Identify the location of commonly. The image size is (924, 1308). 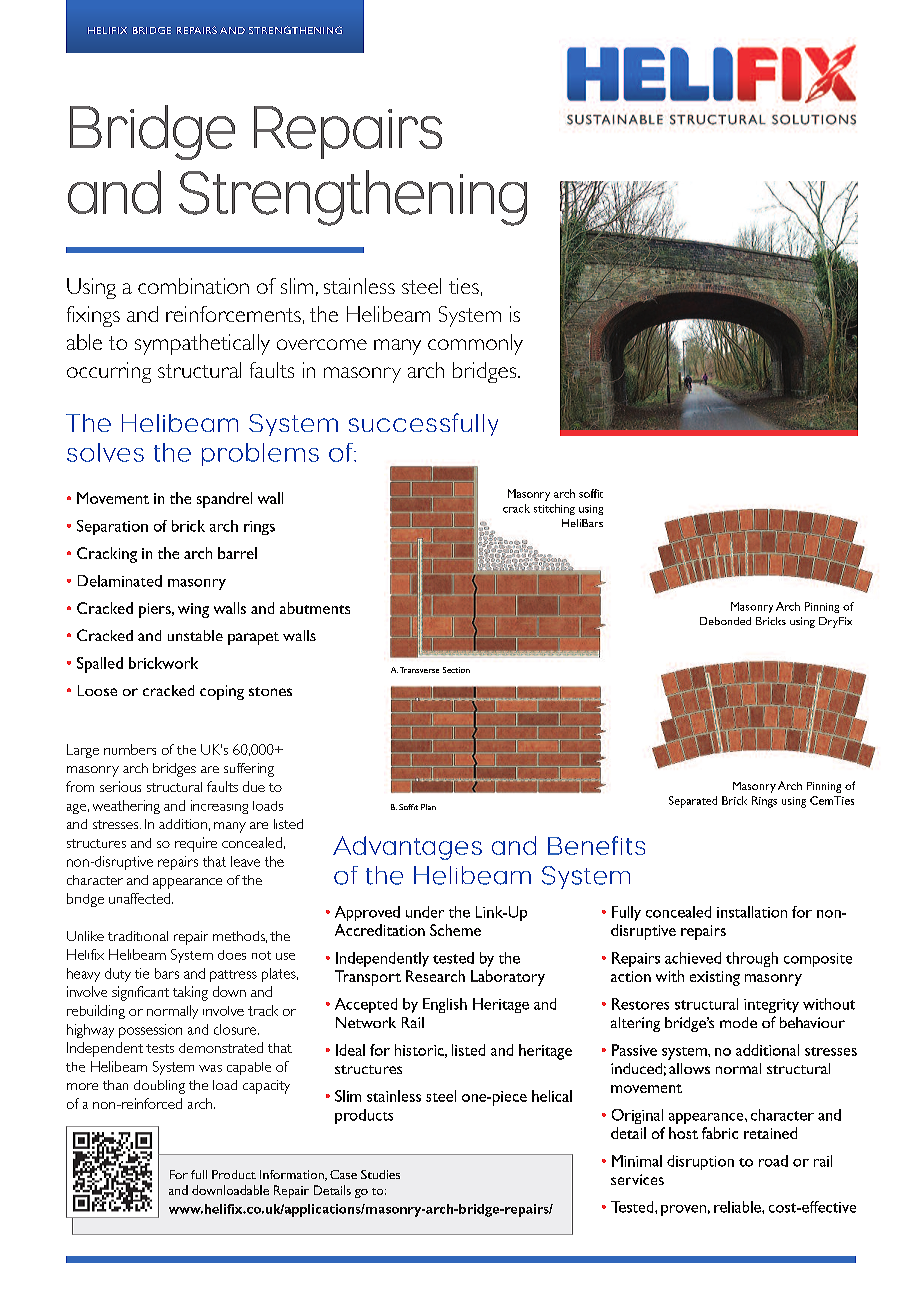
(475, 344).
